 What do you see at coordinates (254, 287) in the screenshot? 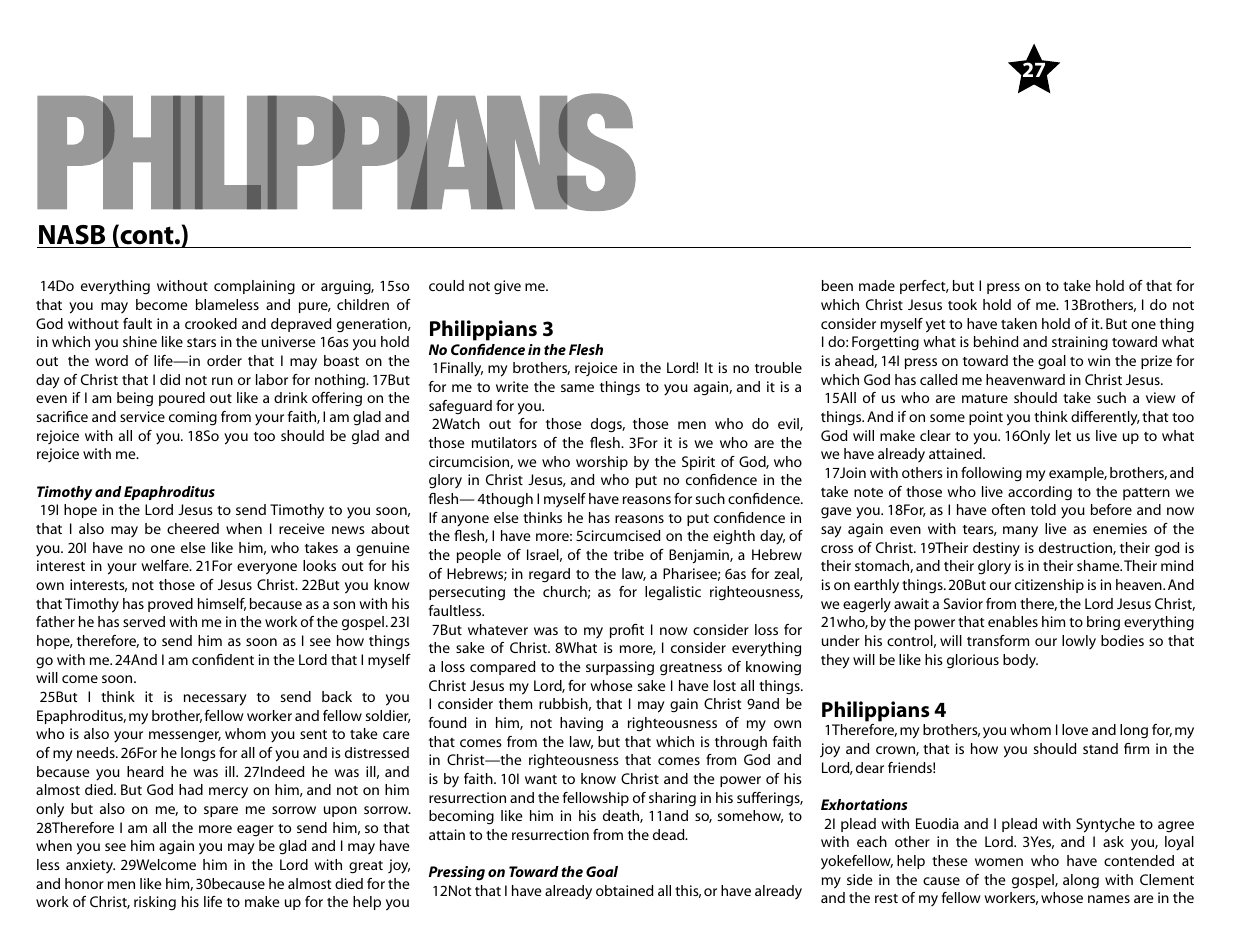
I see `complaining` at bounding box center [254, 287].
